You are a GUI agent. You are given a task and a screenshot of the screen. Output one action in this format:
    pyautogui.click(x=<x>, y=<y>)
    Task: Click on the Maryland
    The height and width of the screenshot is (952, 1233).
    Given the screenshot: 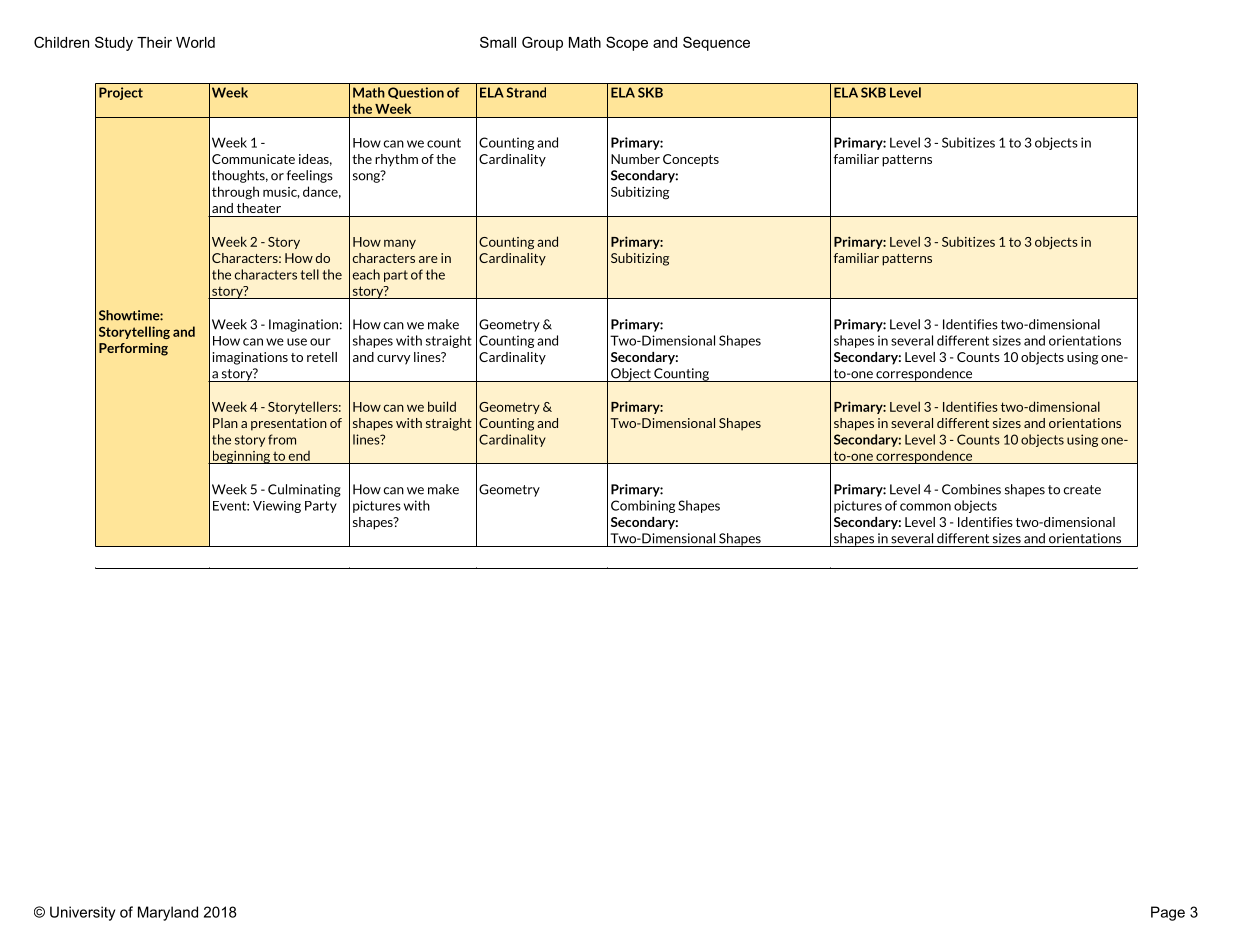 What is the action you would take?
    pyautogui.click(x=168, y=913)
